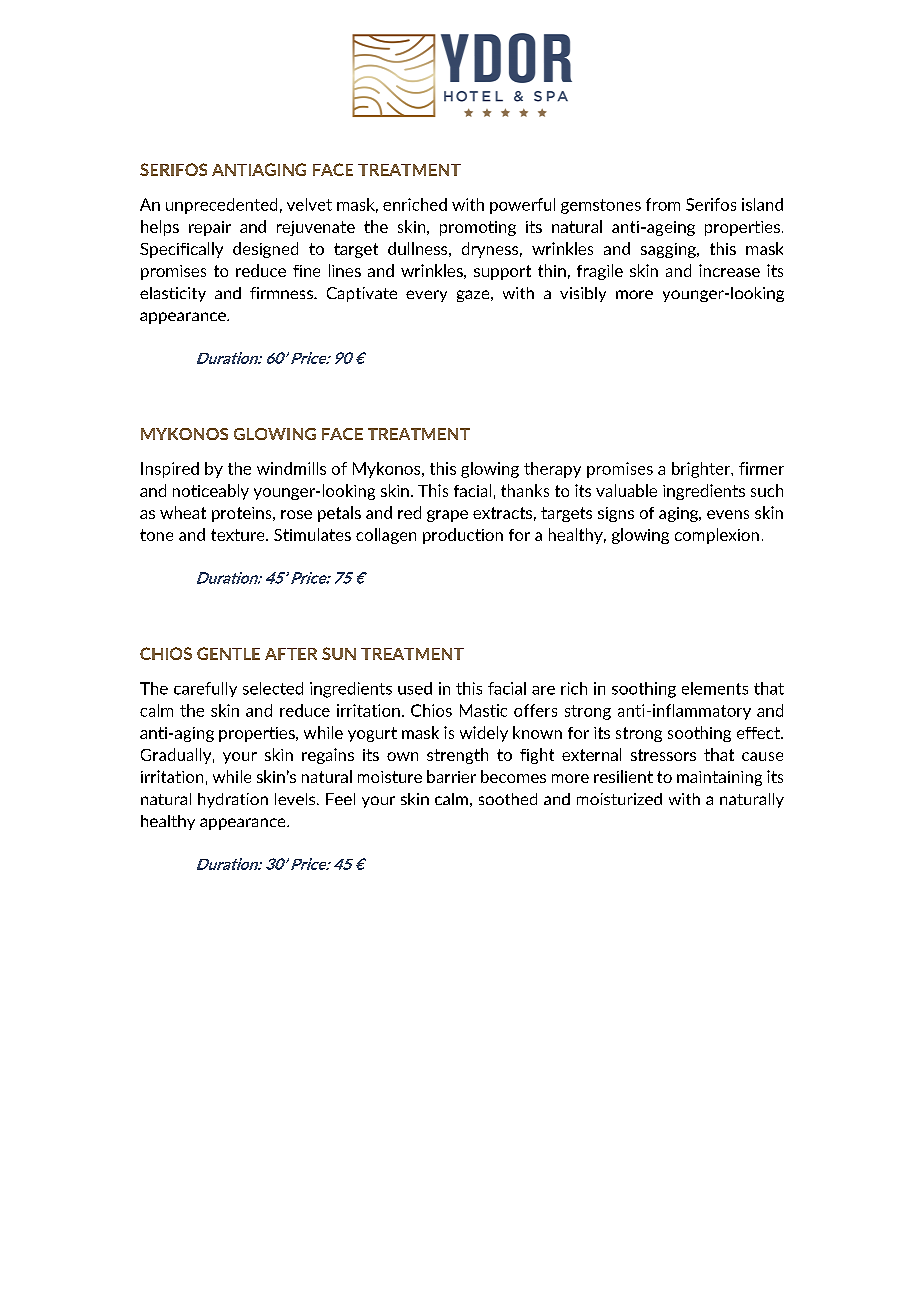 The height and width of the screenshot is (1308, 924). Describe the element at coordinates (447, 516) in the screenshot. I see `grape` at that location.
